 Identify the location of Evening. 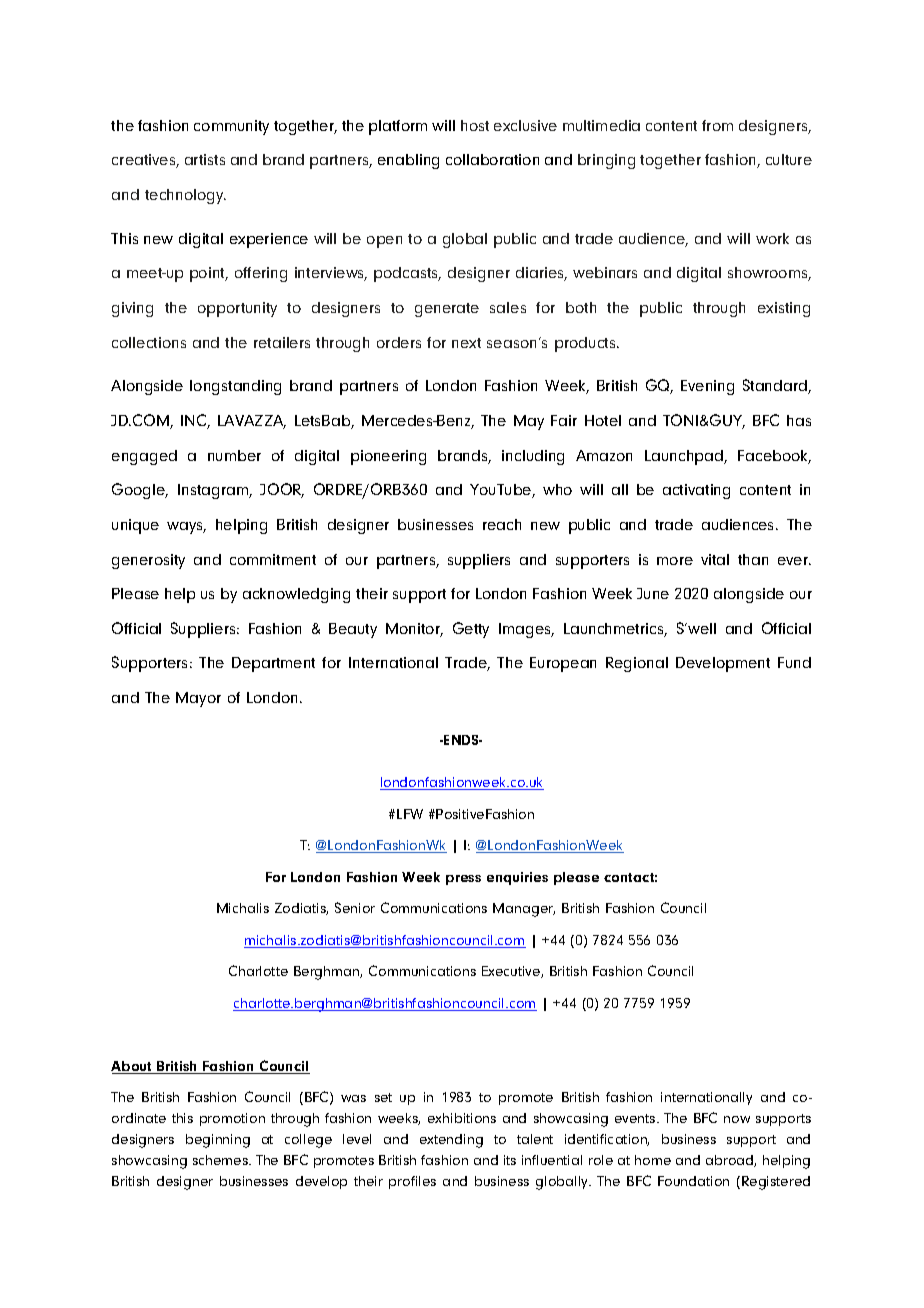
(707, 387).
